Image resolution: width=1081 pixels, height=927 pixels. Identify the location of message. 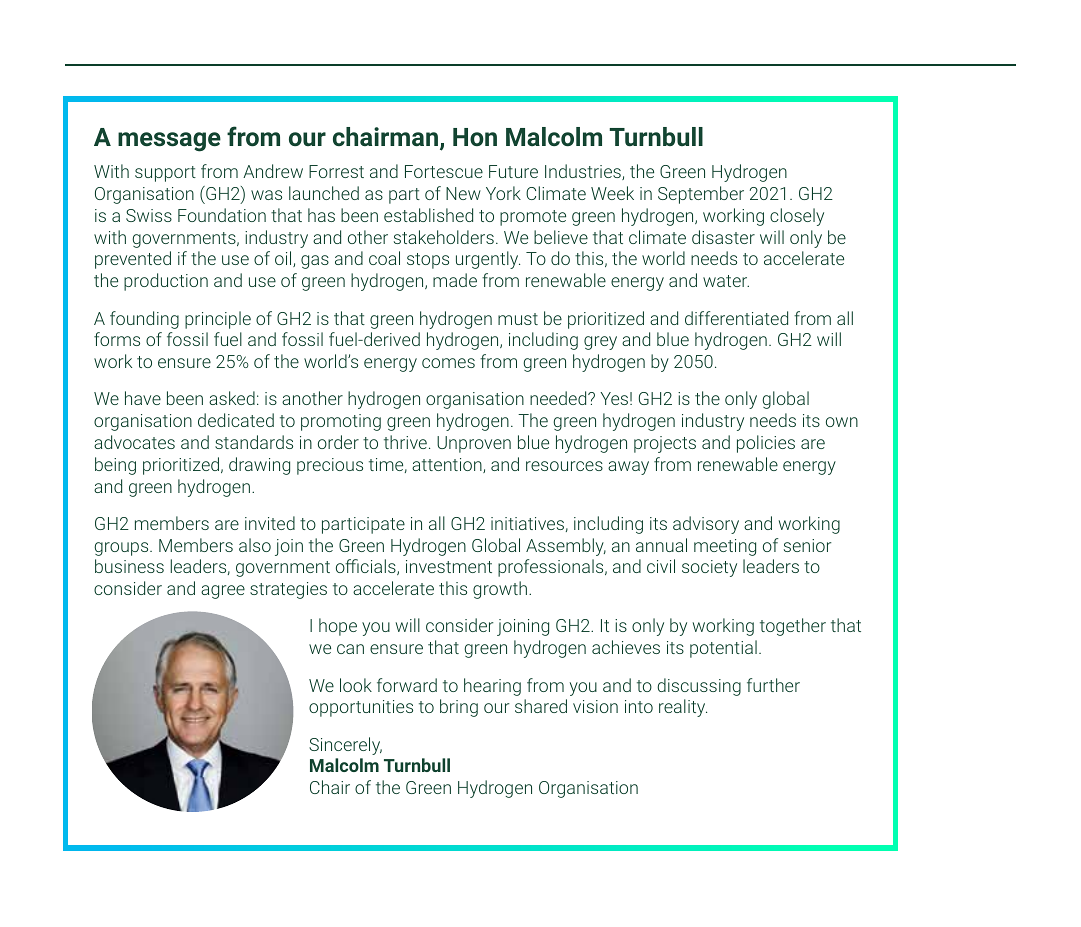
(169, 142).
